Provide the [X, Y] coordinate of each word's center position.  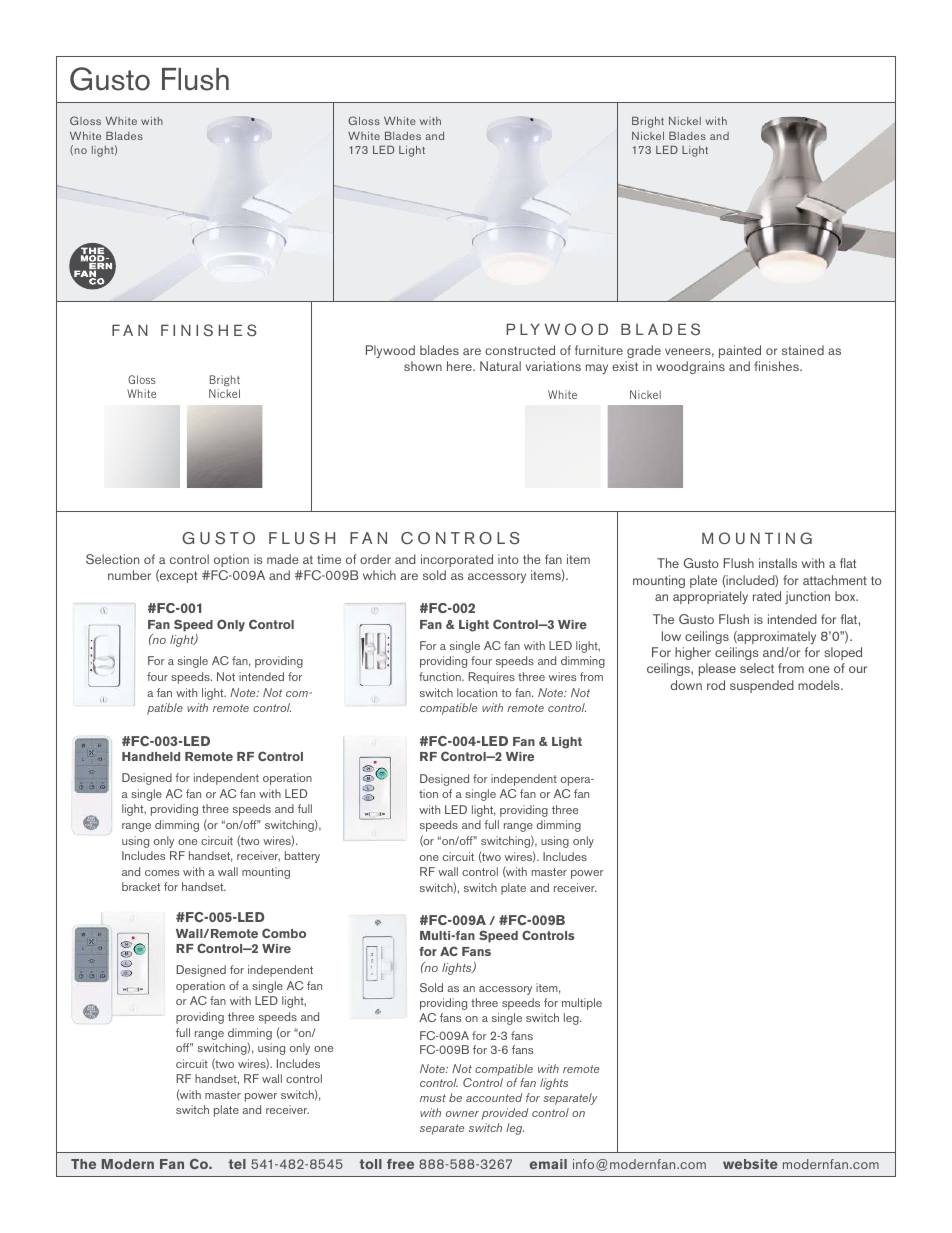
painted [740, 351]
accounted [494, 1097]
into [508, 559]
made [283, 559]
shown [423, 366]
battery [302, 857]
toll [370, 1164]
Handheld [151, 756]
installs [778, 563]
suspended [762, 686]
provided [505, 1114]
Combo [284, 933]
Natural [500, 366]
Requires [491, 678]
